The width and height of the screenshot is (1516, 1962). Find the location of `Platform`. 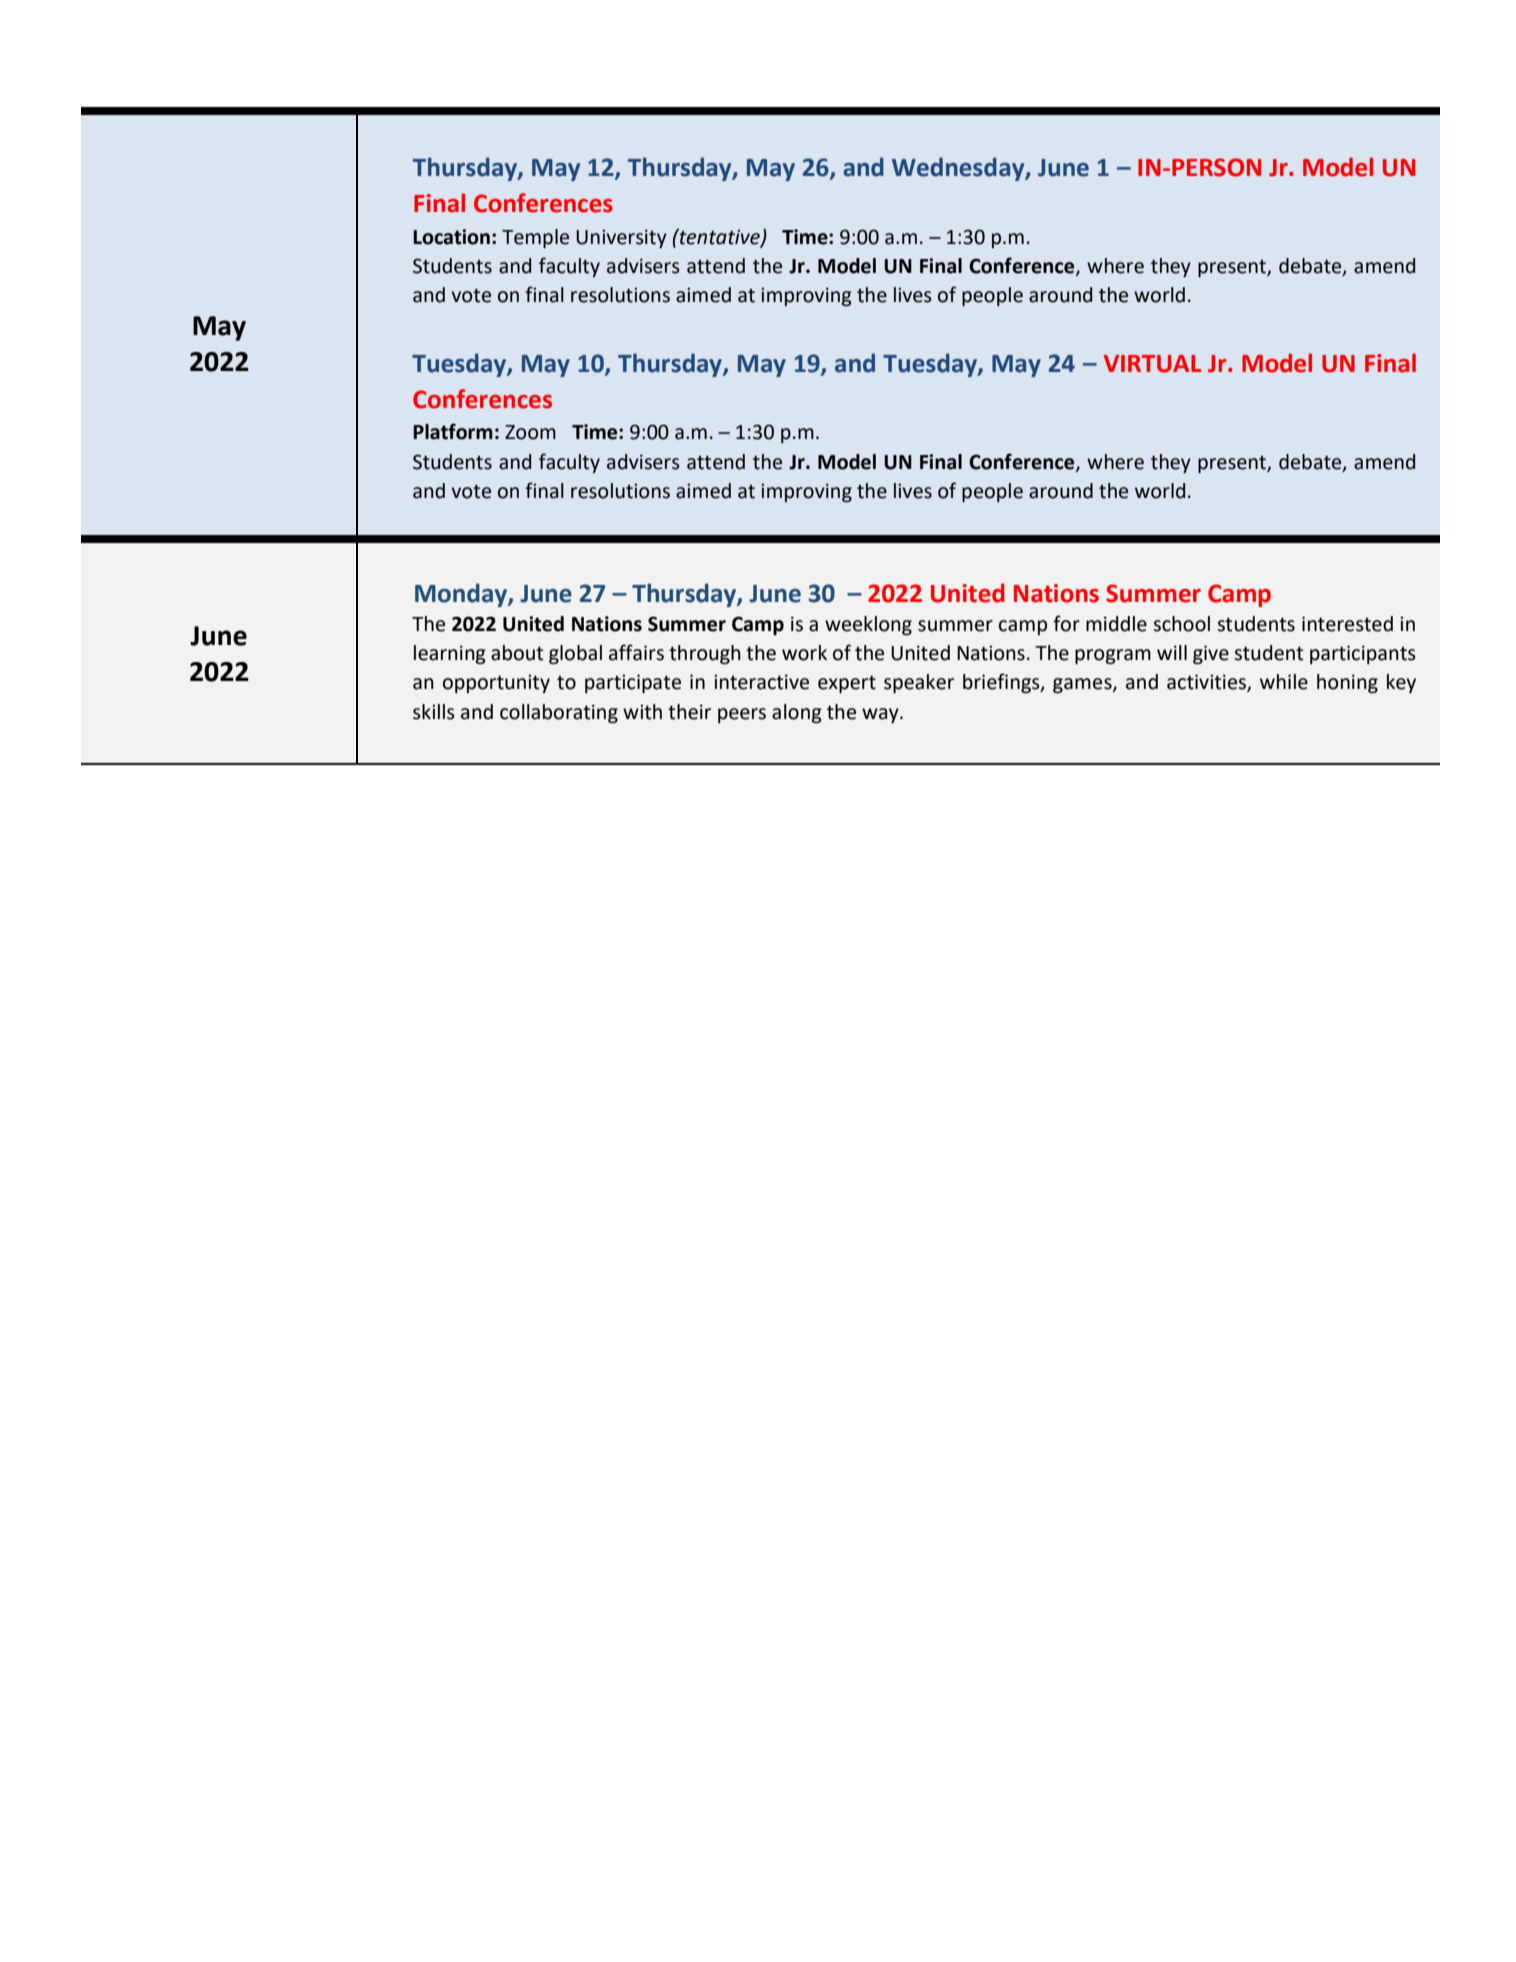

Platform is located at coordinates (453, 431).
